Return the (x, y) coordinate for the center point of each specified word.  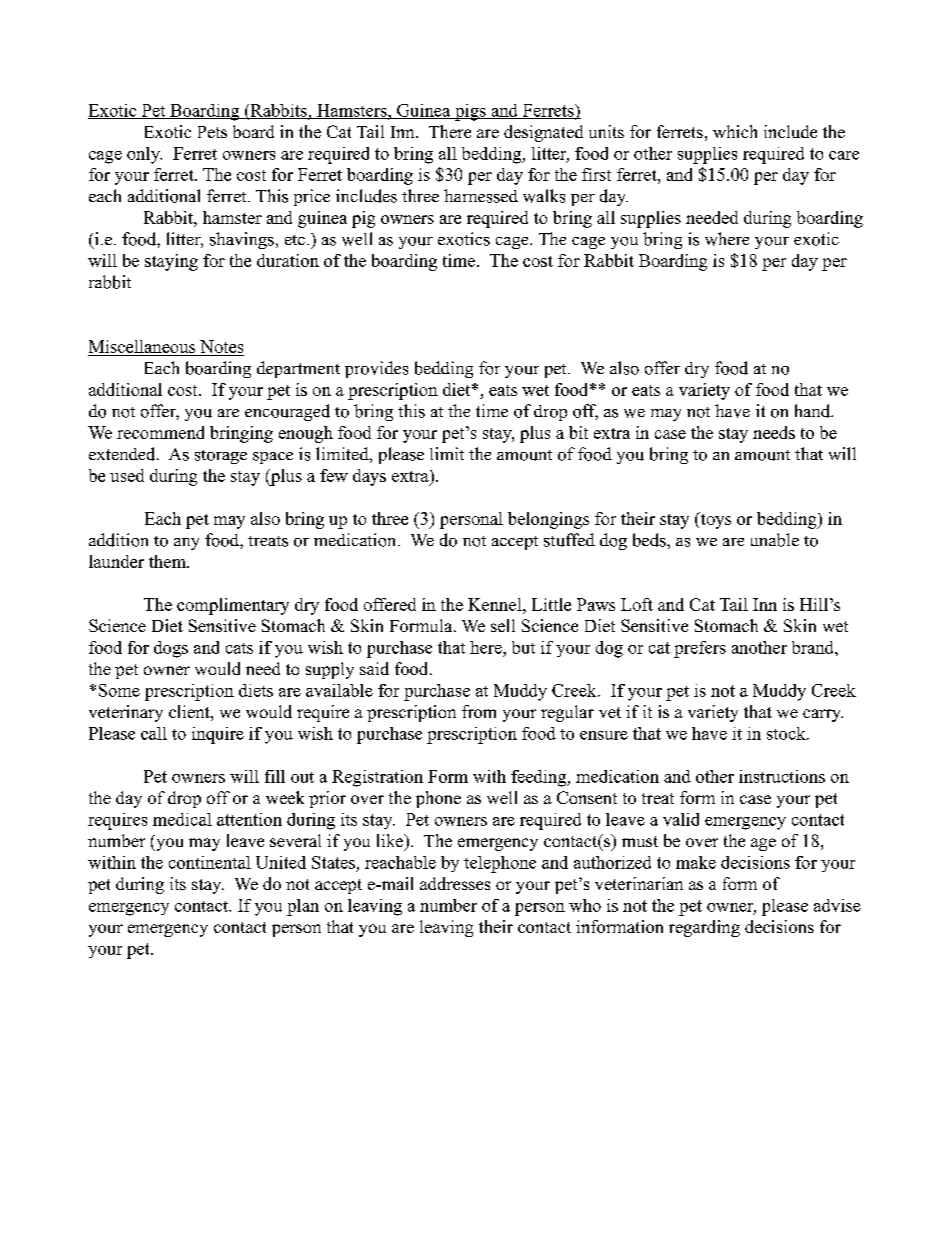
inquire (218, 735)
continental (210, 862)
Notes (221, 348)
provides (376, 369)
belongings (548, 520)
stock (787, 733)
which (735, 131)
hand (814, 411)
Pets (212, 132)
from (479, 711)
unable (775, 540)
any (186, 544)
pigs (470, 112)
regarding (704, 928)
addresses (455, 883)
